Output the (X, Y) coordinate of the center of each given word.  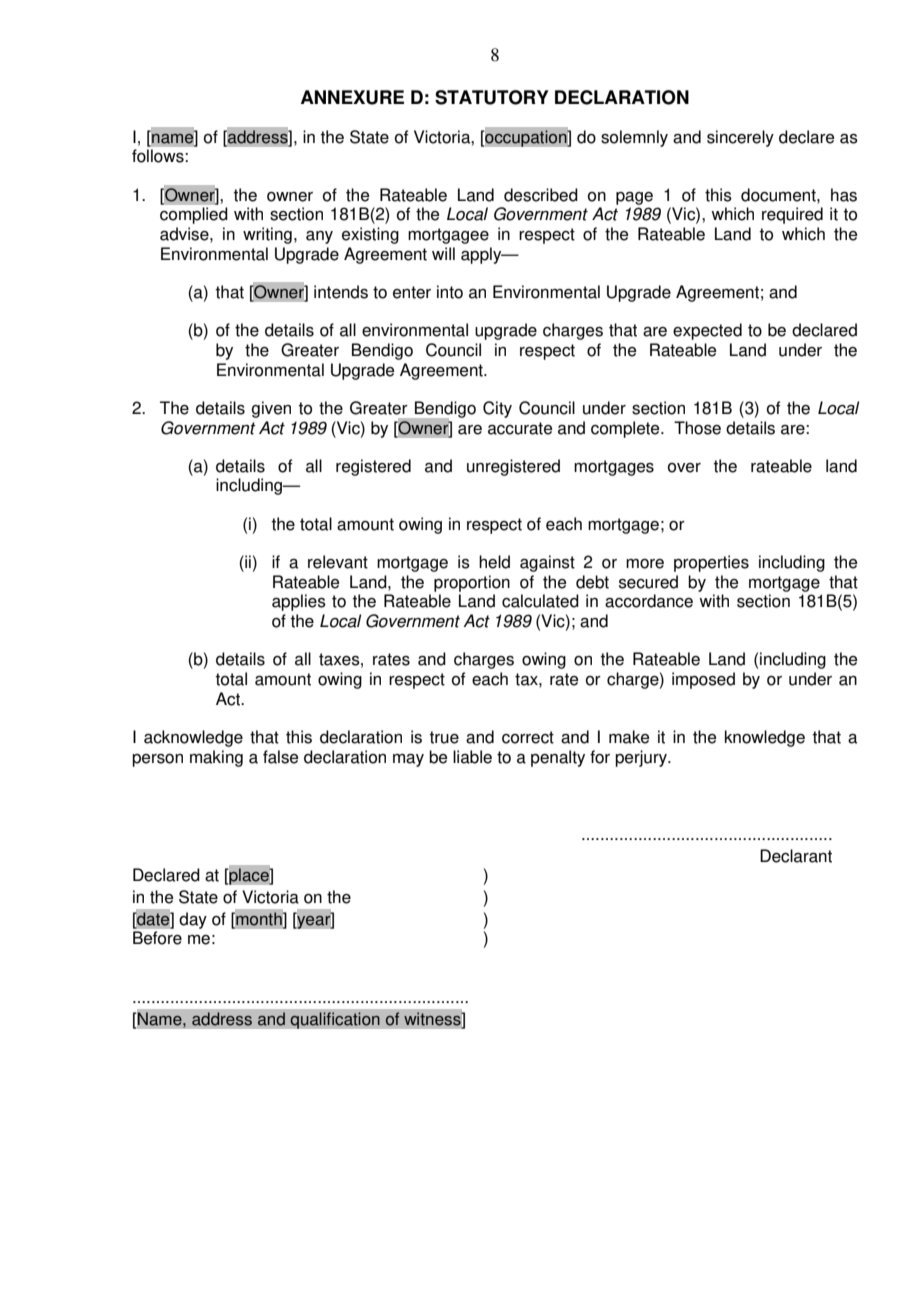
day (193, 920)
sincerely (740, 138)
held (494, 562)
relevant (338, 562)
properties (711, 563)
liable (472, 757)
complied (194, 215)
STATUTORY (492, 97)
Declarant (796, 856)
